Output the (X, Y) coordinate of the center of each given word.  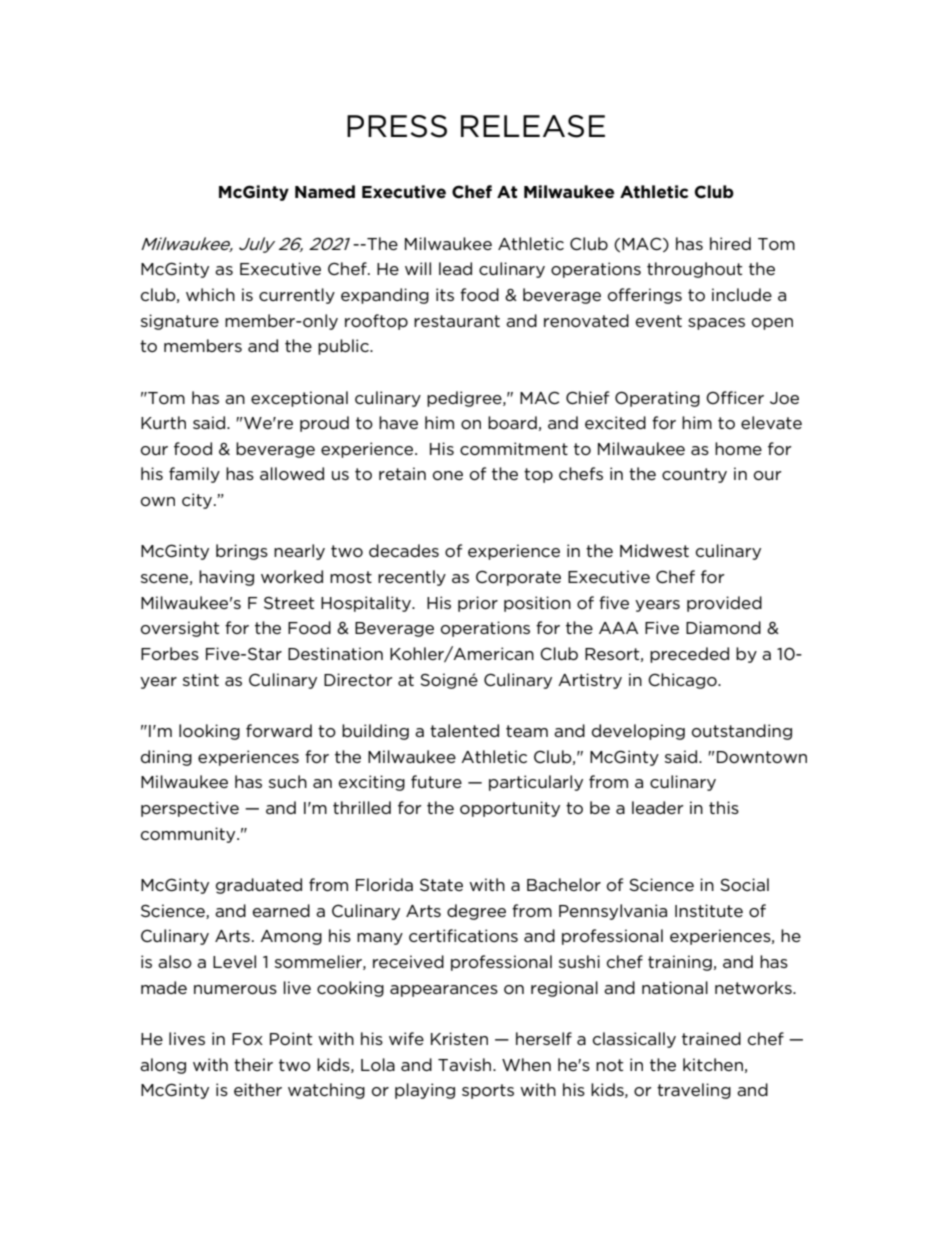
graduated (259, 886)
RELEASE (533, 126)
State (441, 885)
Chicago (683, 681)
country (694, 475)
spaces (716, 324)
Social (744, 884)
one (448, 476)
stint (201, 679)
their (253, 1064)
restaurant (457, 321)
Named (325, 192)
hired (730, 243)
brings (242, 552)
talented (464, 730)
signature (180, 322)
